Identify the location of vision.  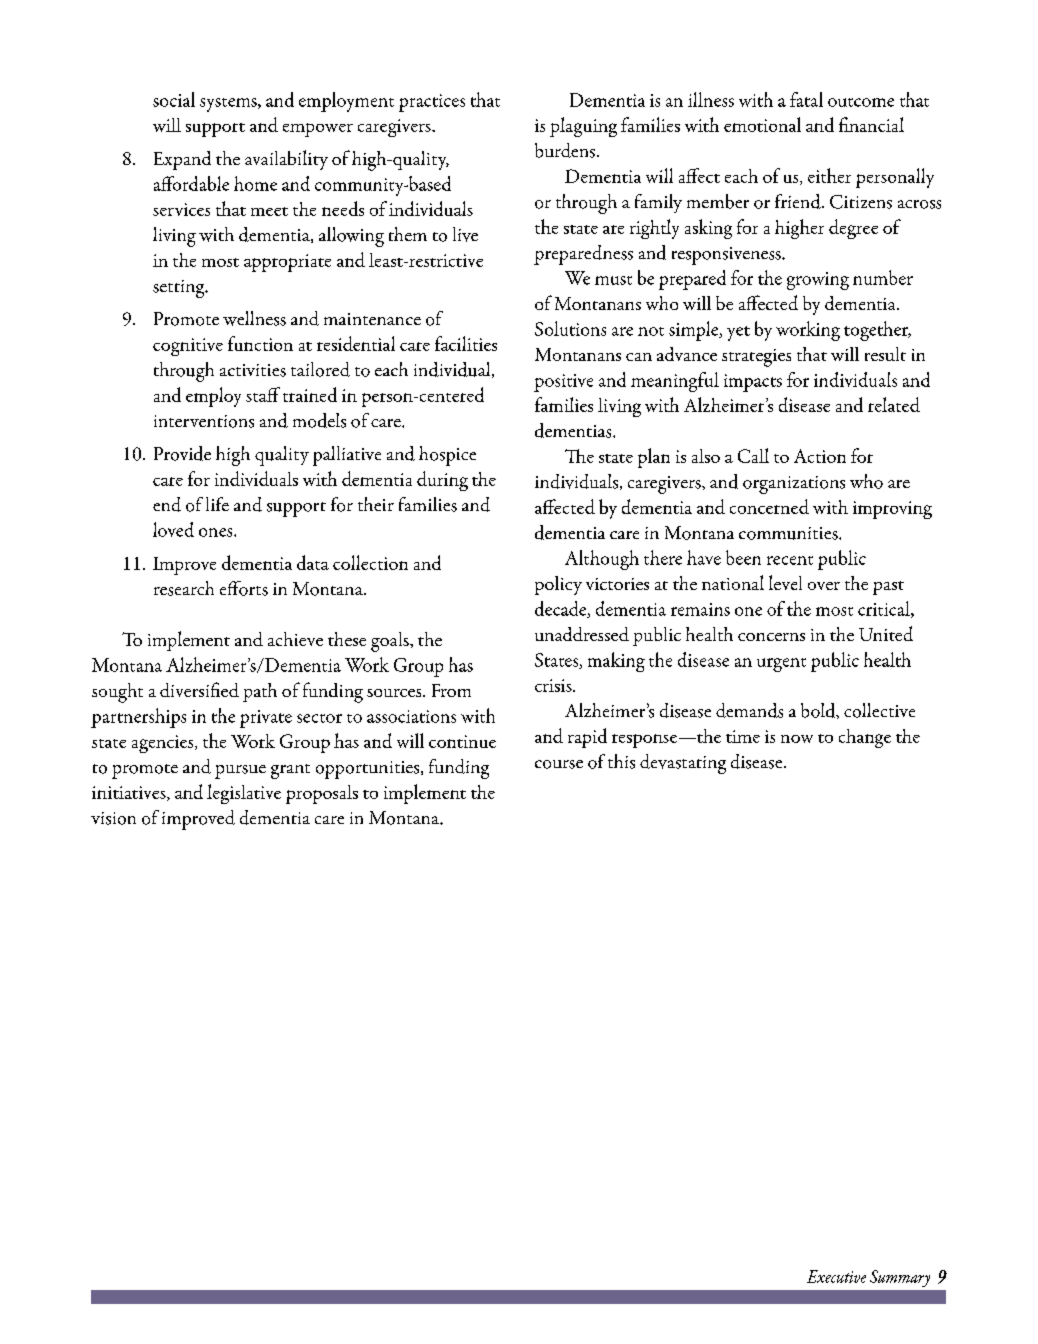
(113, 818).
